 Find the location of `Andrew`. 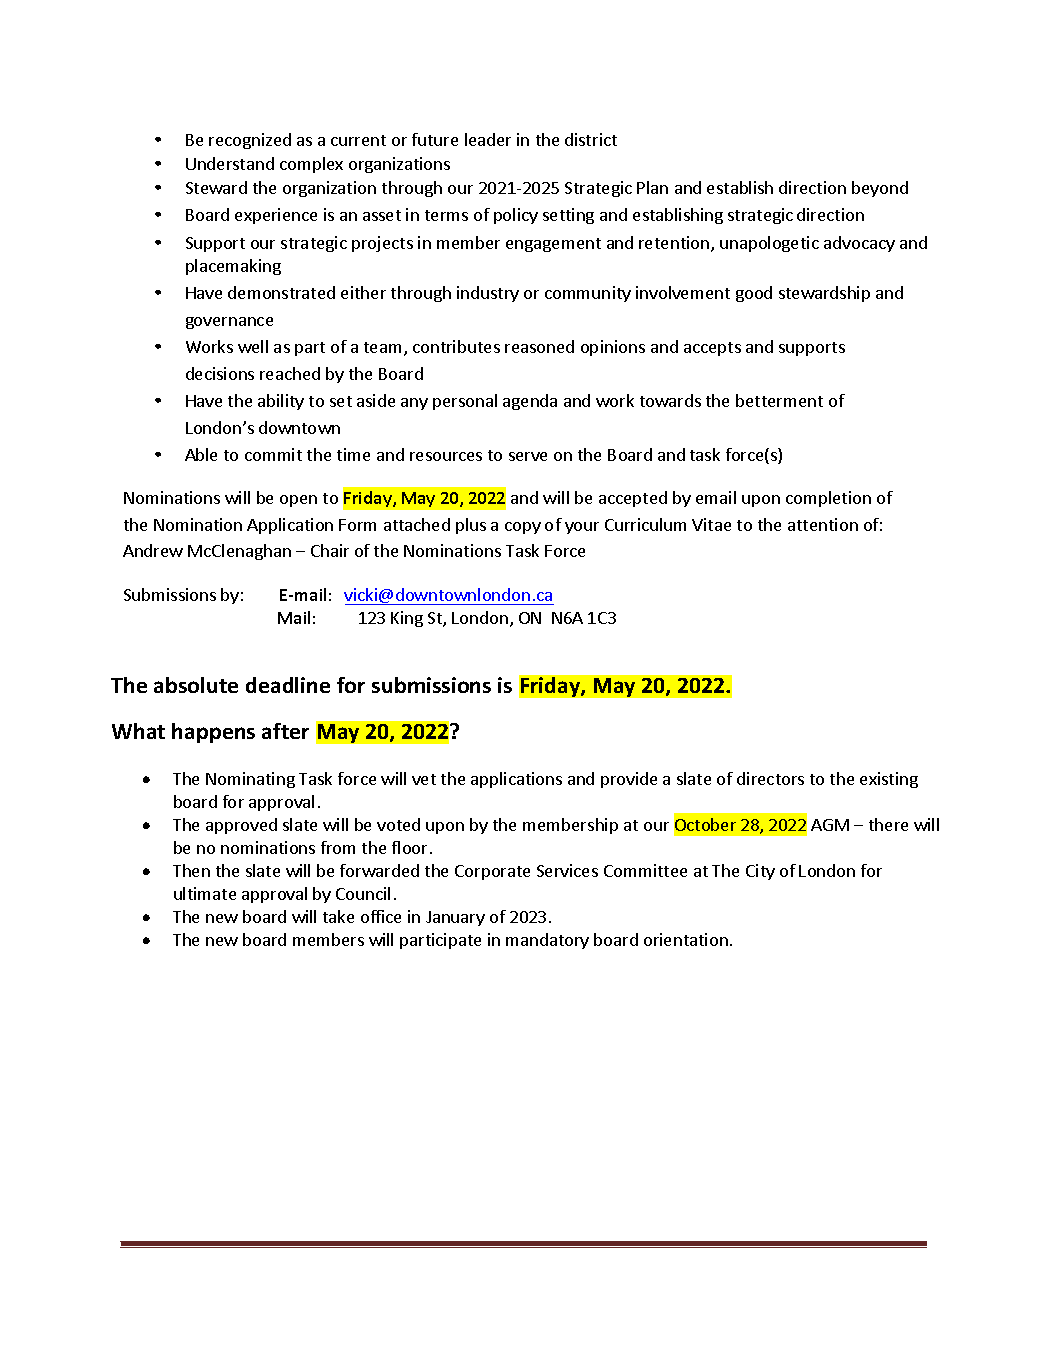

Andrew is located at coordinates (153, 550).
